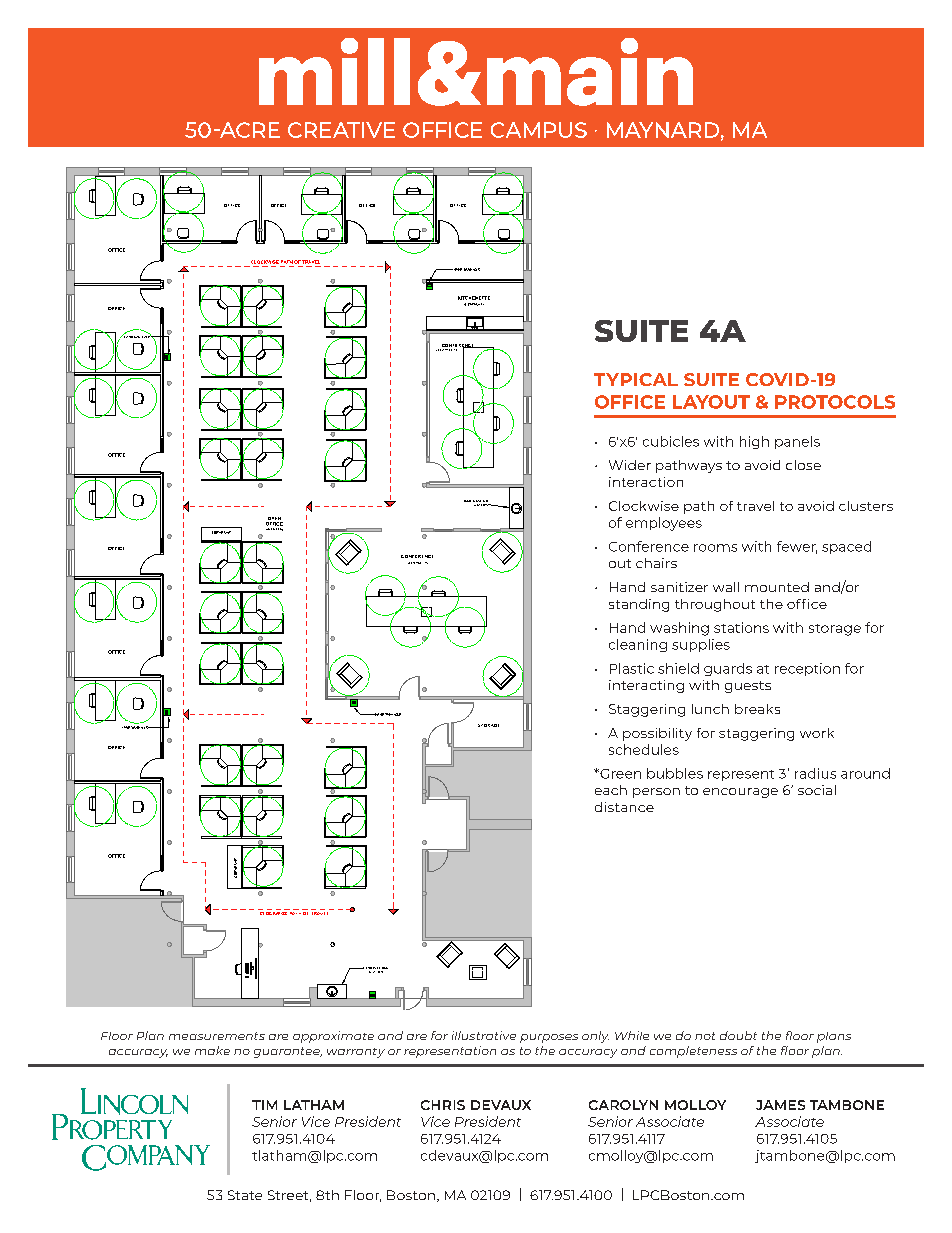 This screenshot has height=1233, width=952. Describe the element at coordinates (539, 130) in the screenshot. I see `CAMPUS` at that location.
